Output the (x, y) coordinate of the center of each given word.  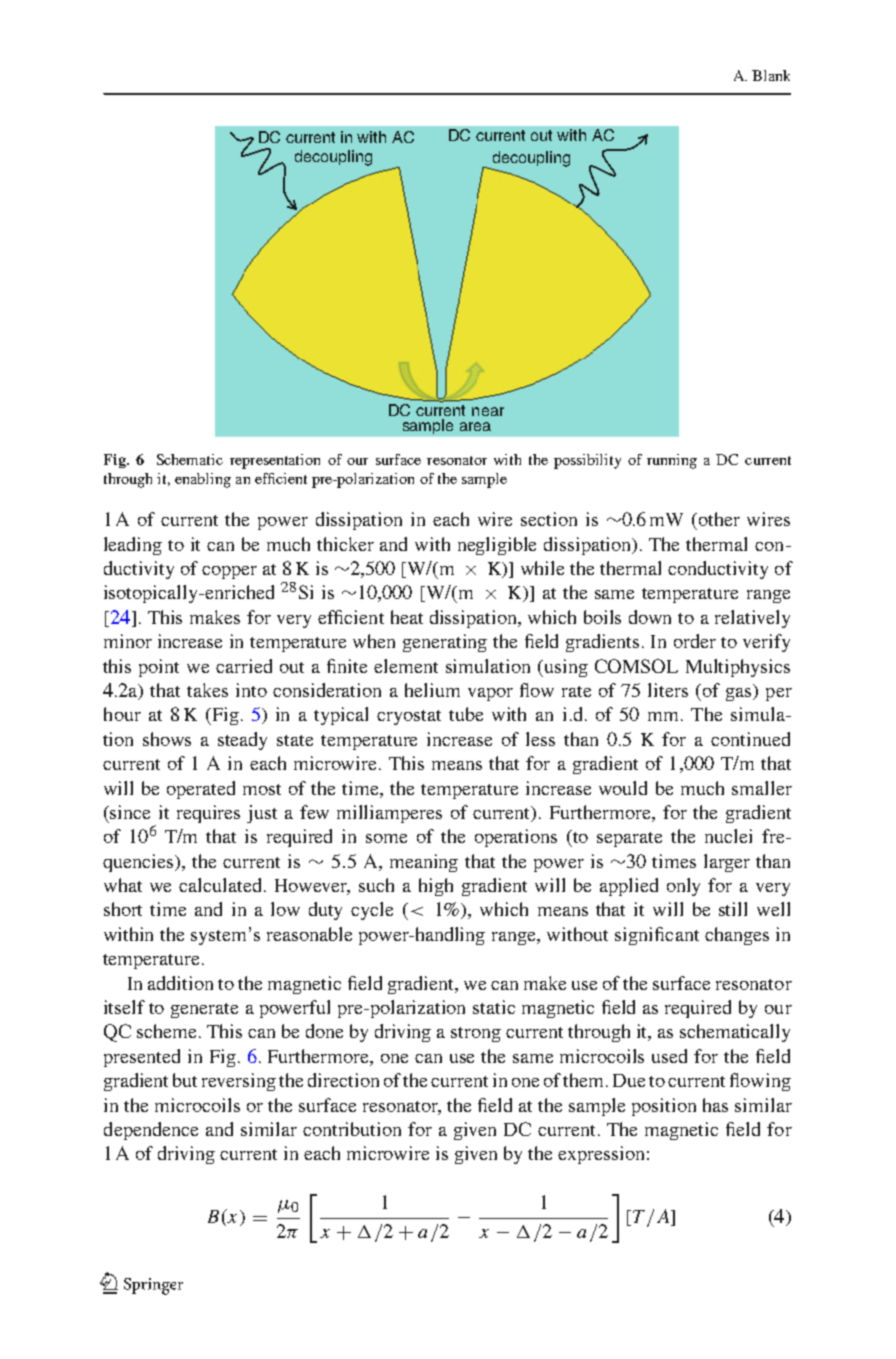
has (715, 1105)
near (488, 411)
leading (133, 546)
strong (476, 1034)
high (436, 887)
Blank (771, 75)
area (475, 426)
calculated (222, 885)
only (683, 887)
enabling (203, 480)
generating (445, 643)
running (672, 461)
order (695, 641)
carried (244, 666)
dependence (151, 1131)
